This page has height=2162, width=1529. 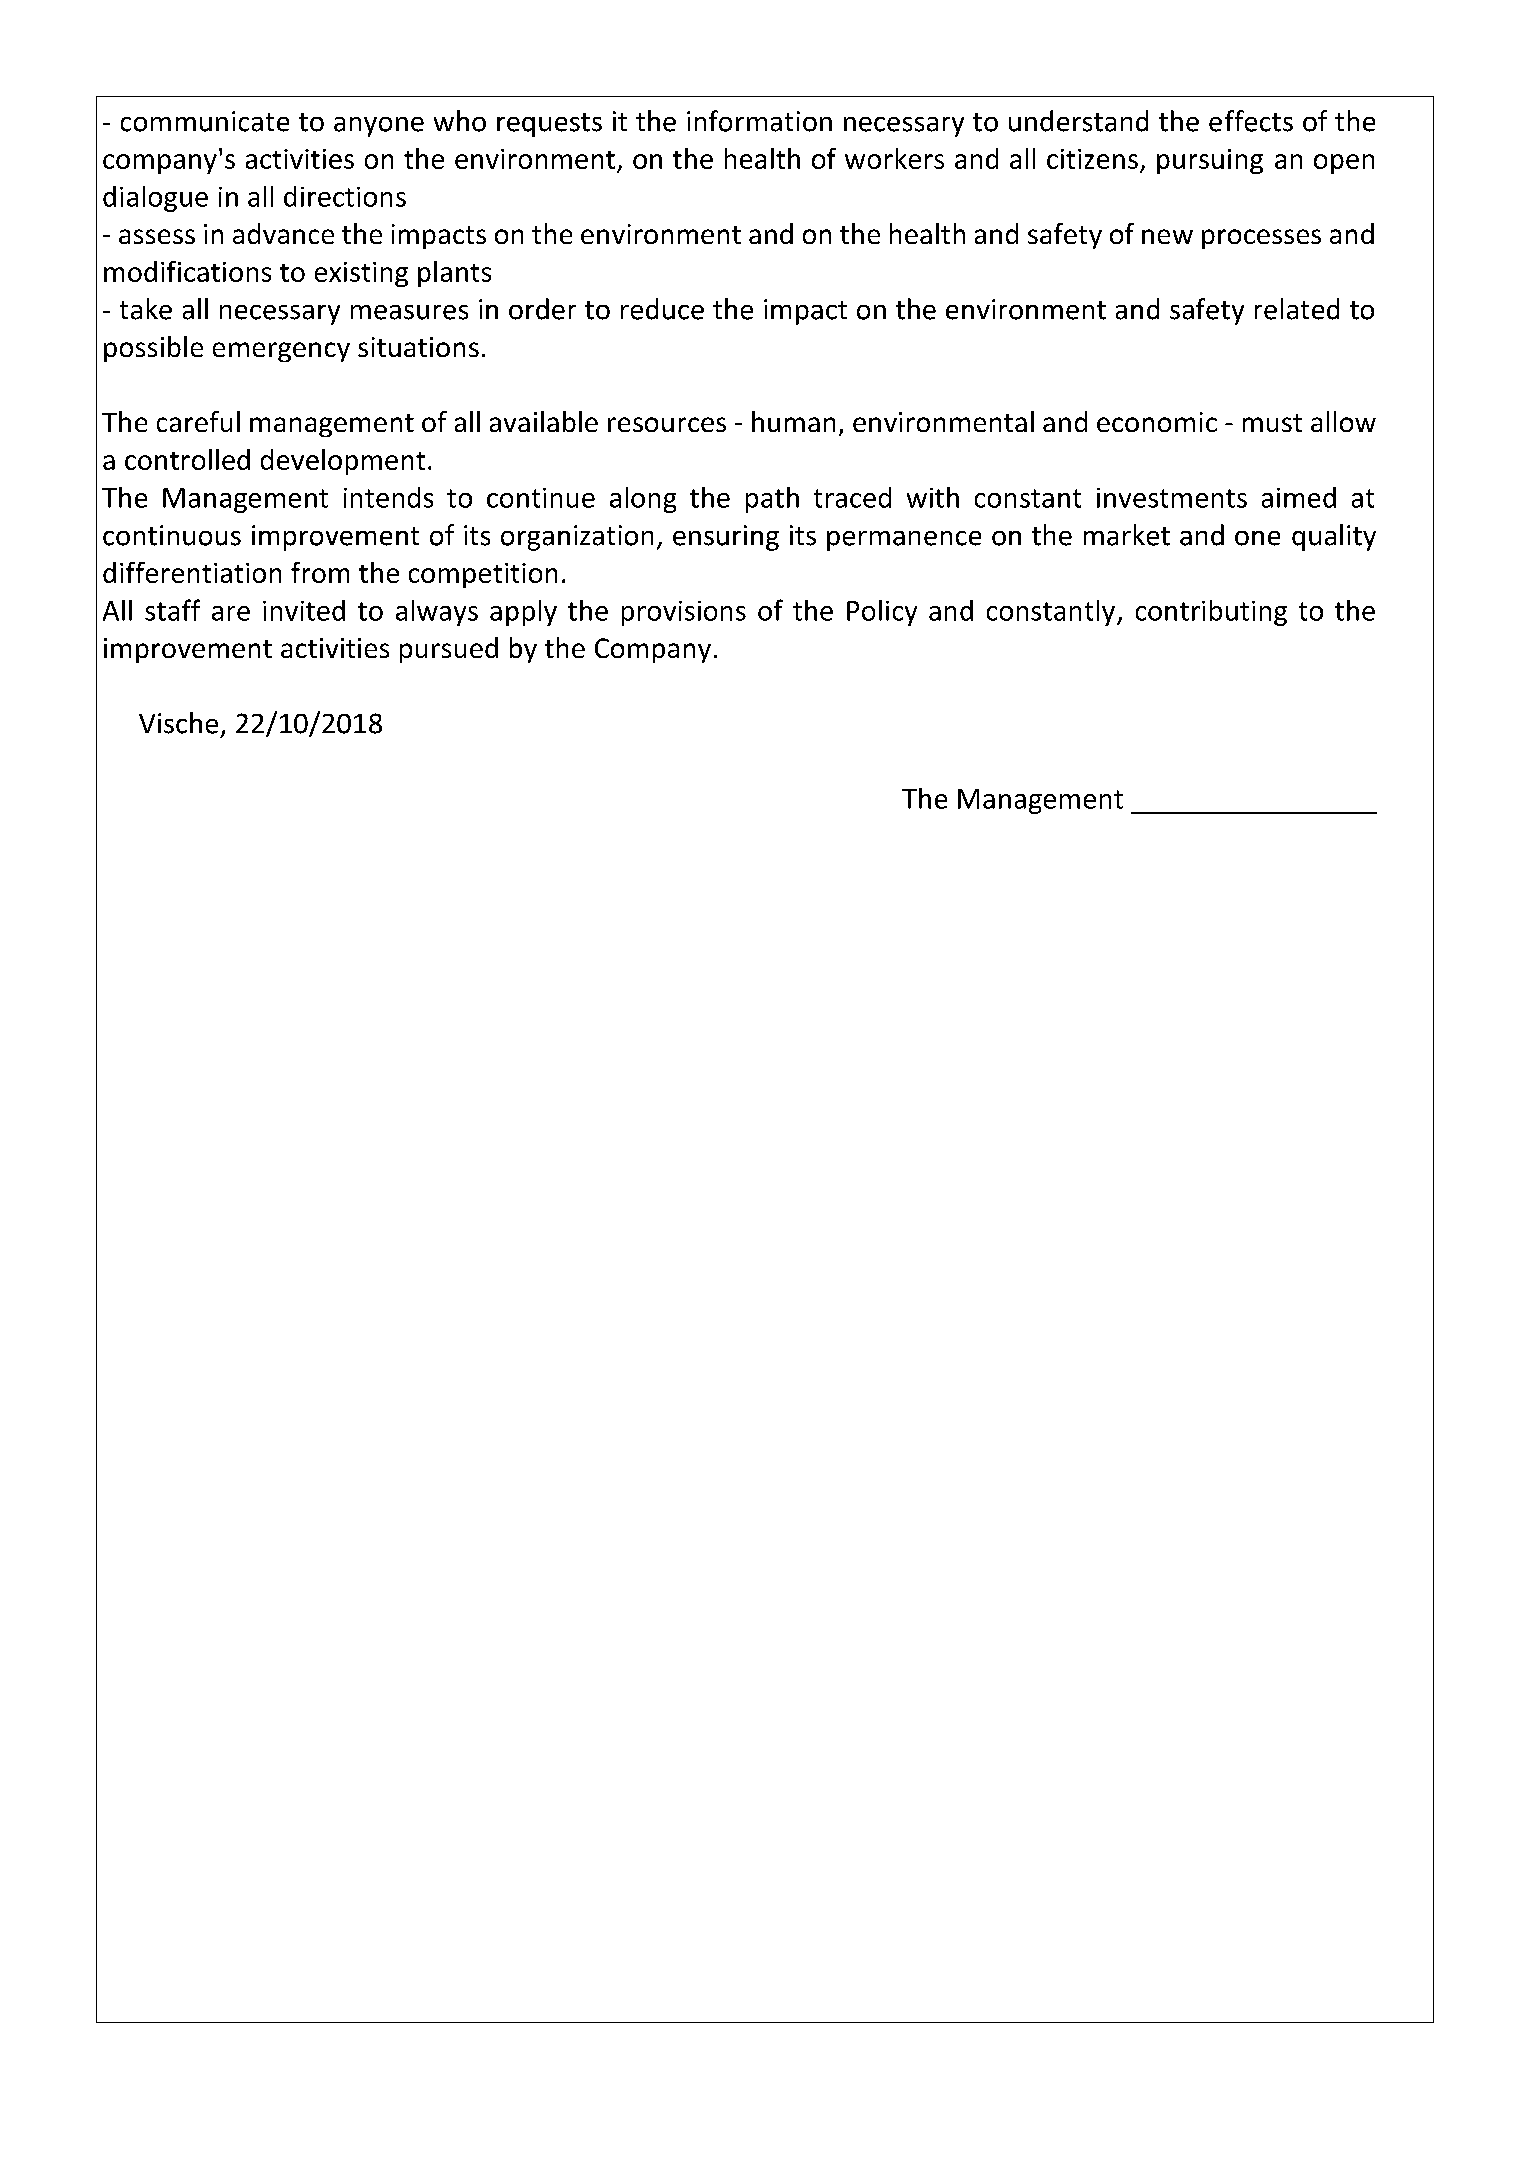 I want to click on emergency, so click(x=281, y=352).
